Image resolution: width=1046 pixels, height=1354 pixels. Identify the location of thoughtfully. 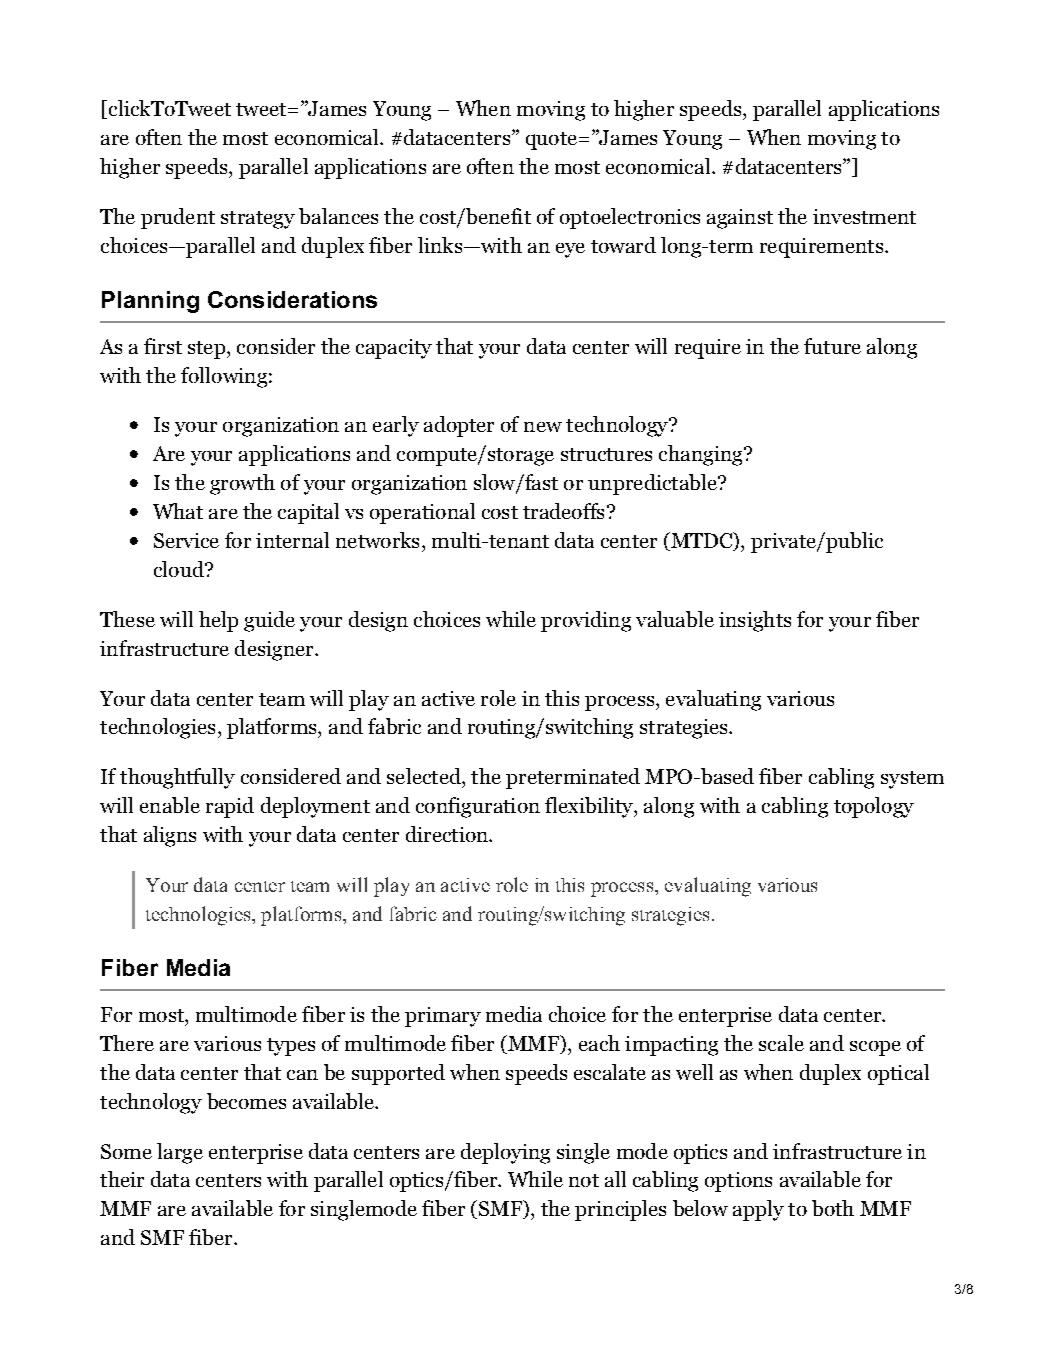
(177, 778).
